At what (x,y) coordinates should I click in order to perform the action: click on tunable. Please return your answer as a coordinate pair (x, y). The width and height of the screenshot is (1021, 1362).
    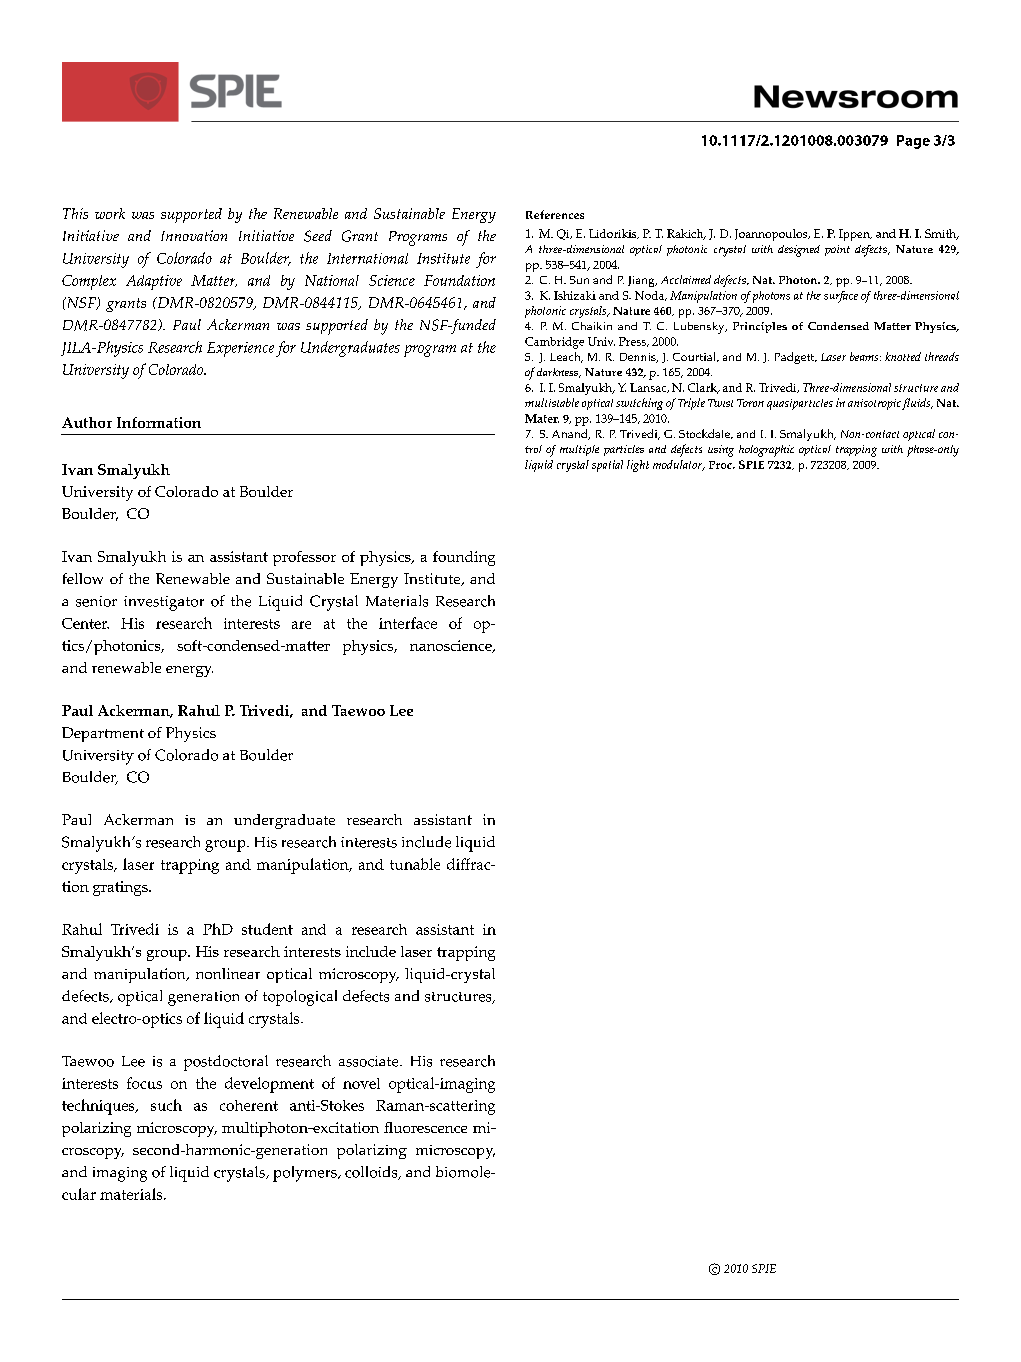
    Looking at the image, I should click on (415, 864).
